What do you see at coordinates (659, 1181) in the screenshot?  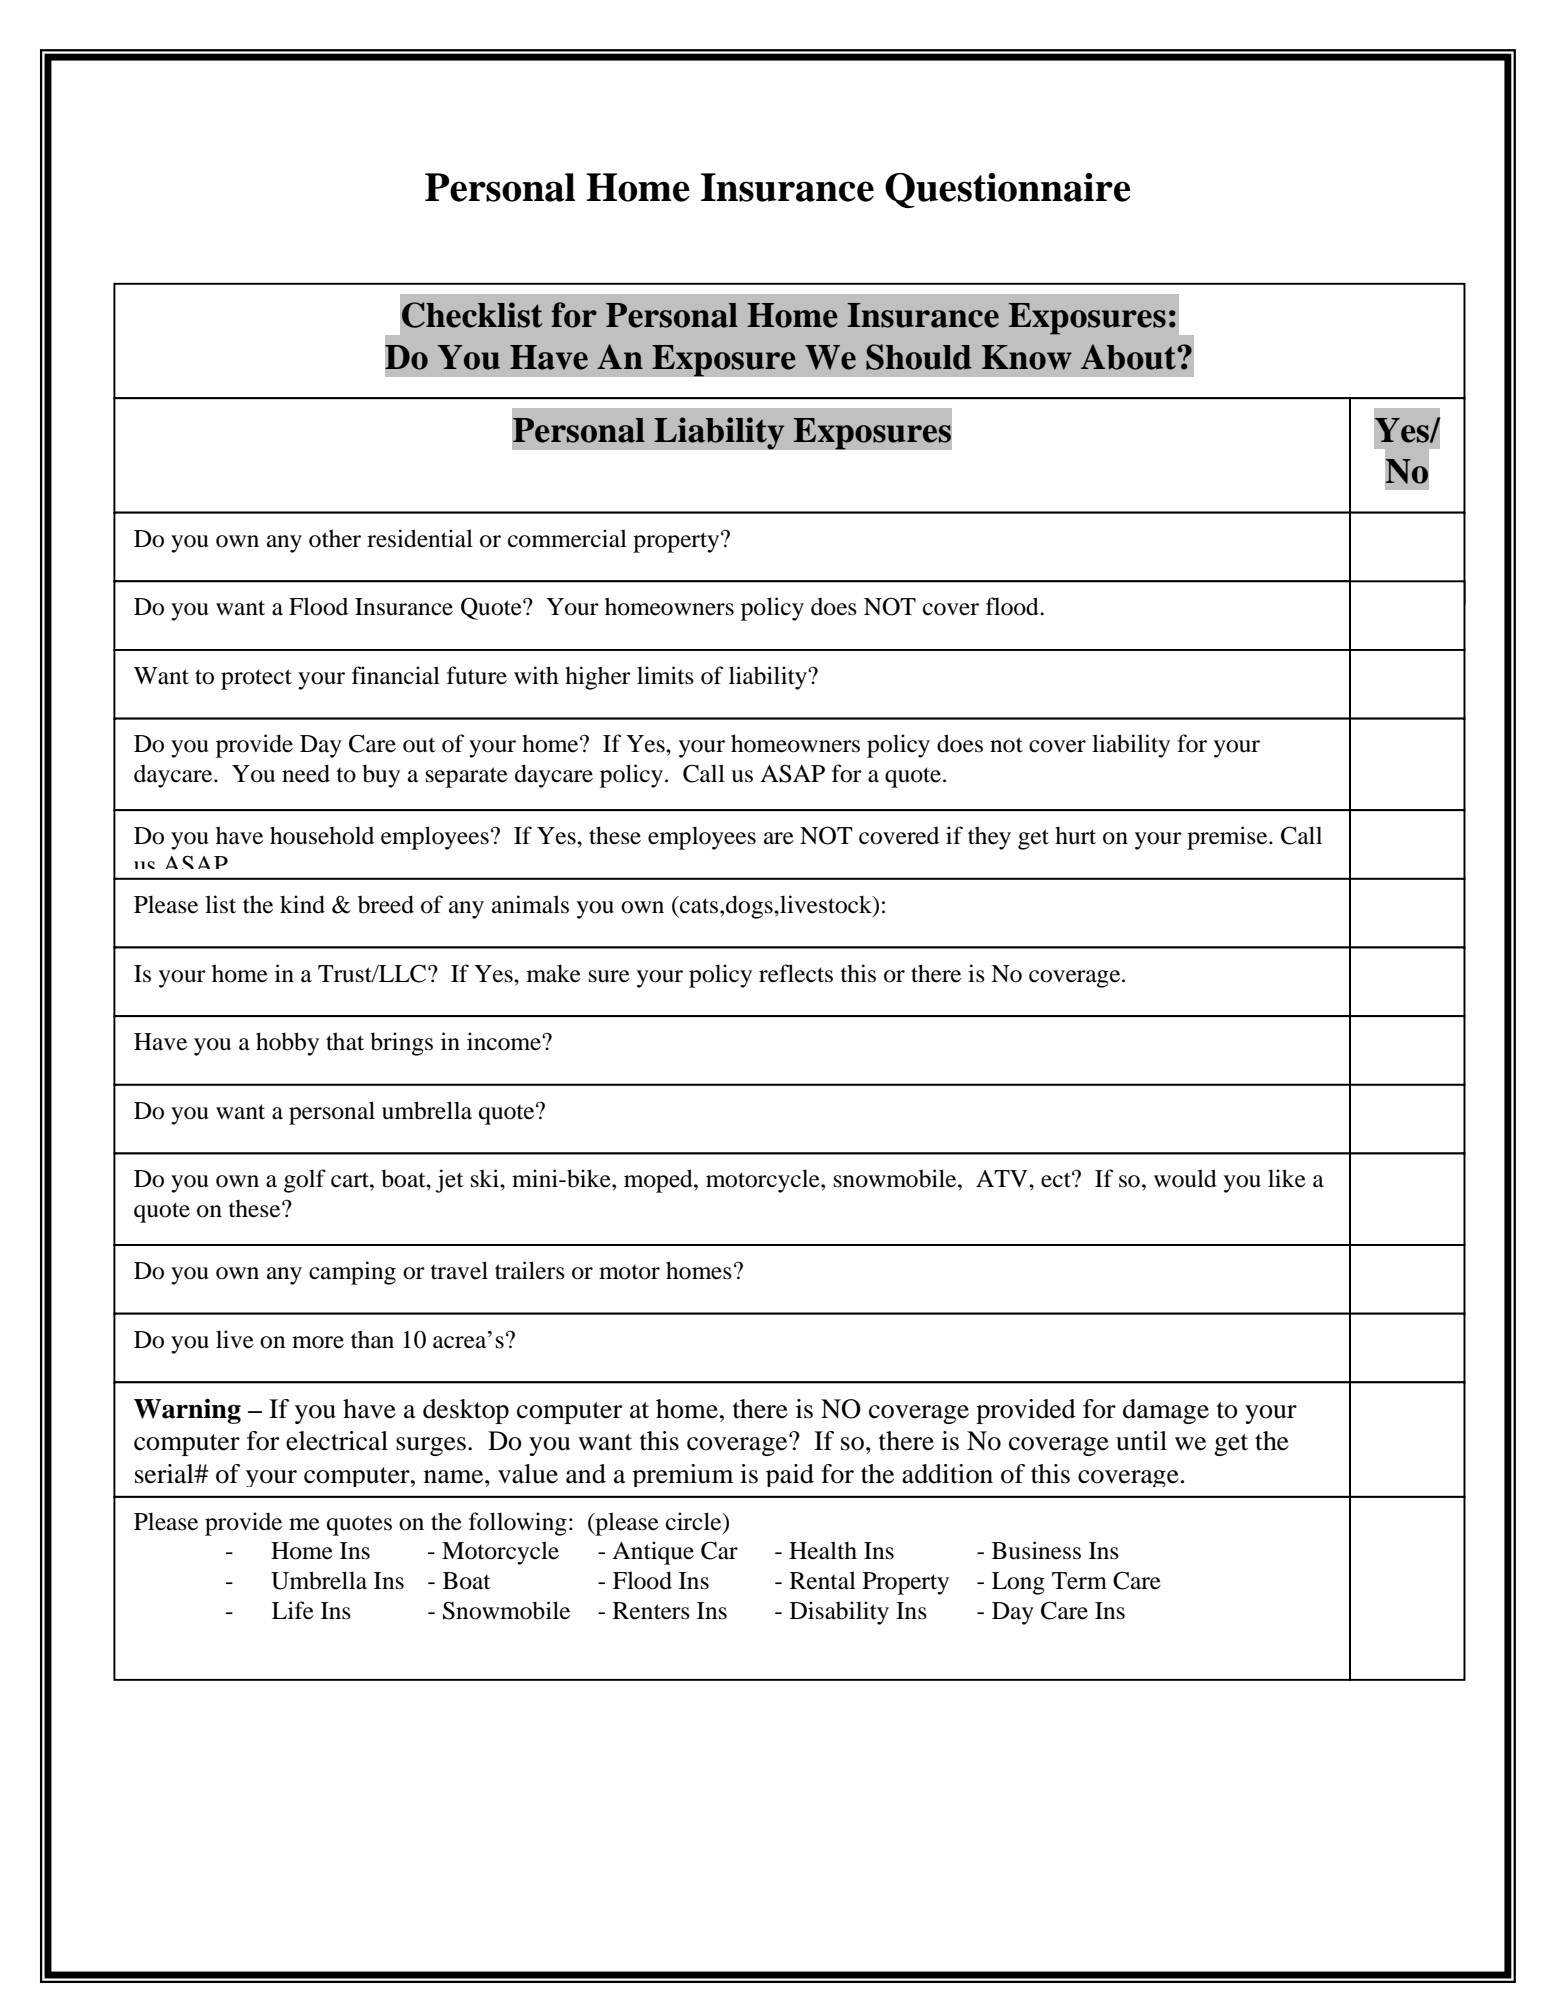 I see `moped` at bounding box center [659, 1181].
